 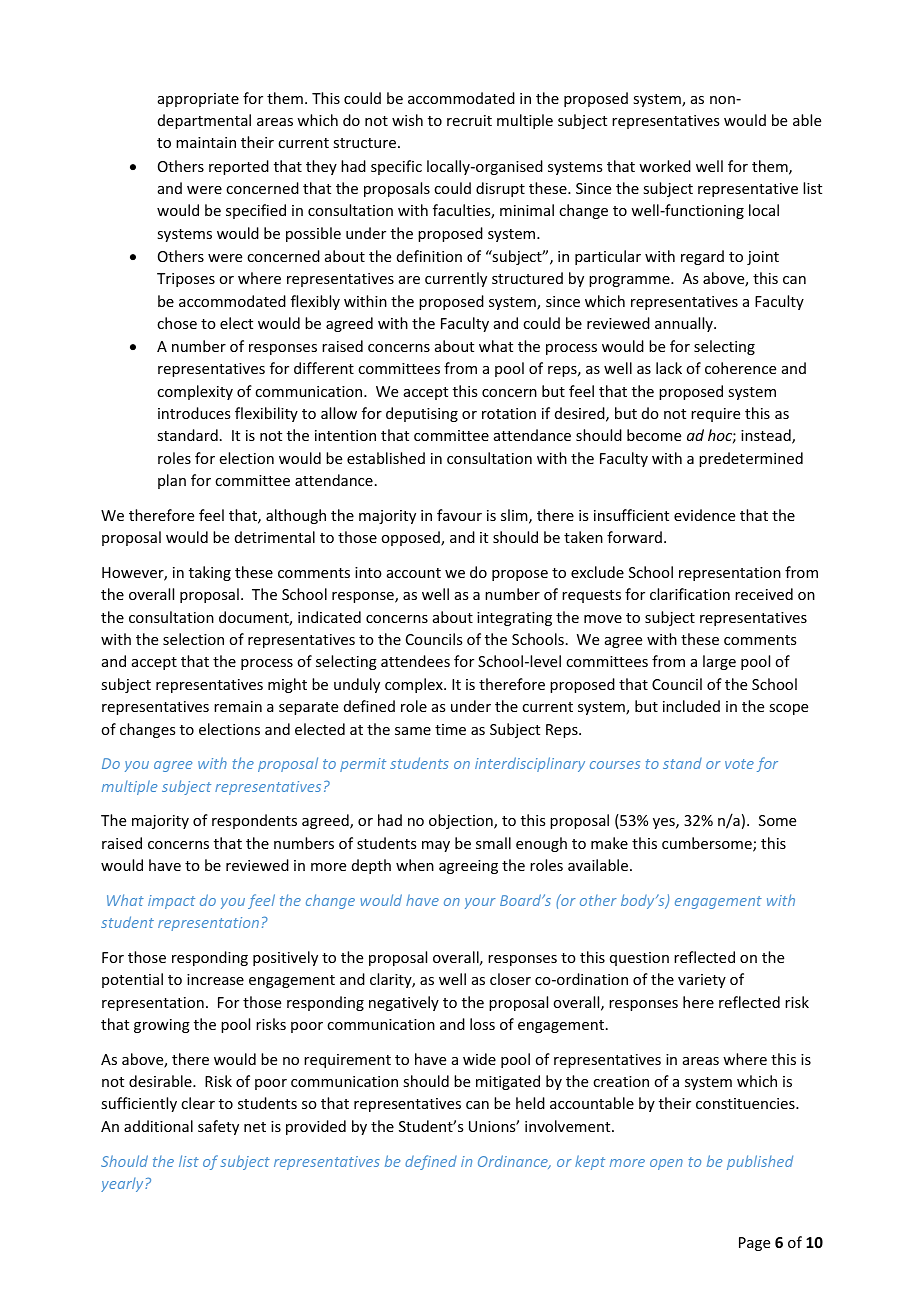 I want to click on recruit, so click(x=469, y=120).
